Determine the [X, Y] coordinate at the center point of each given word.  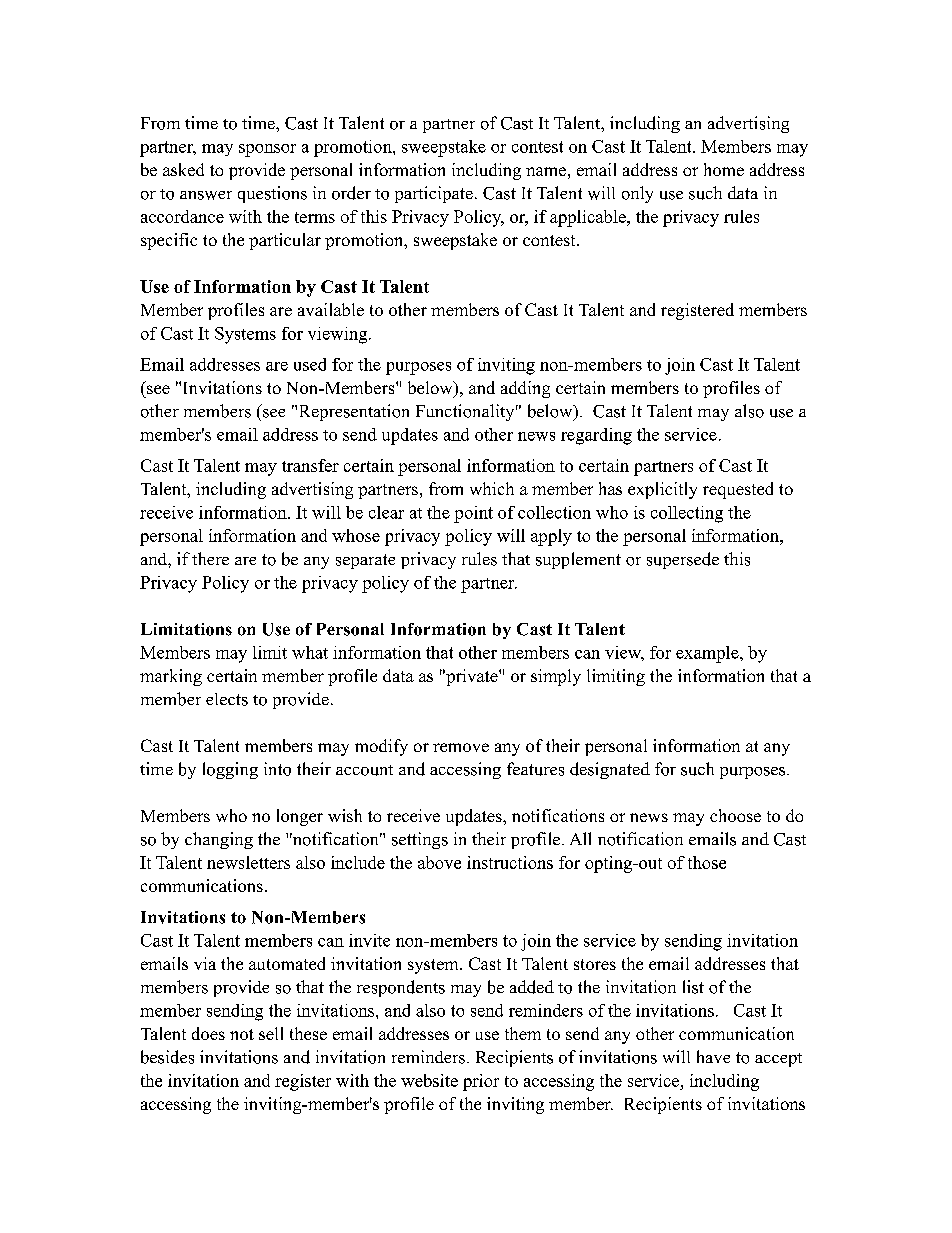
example [708, 654]
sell [271, 1033]
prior [481, 1082]
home [724, 169]
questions [272, 194]
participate [434, 194]
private [472, 677]
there [210, 558]
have [713, 1056]
